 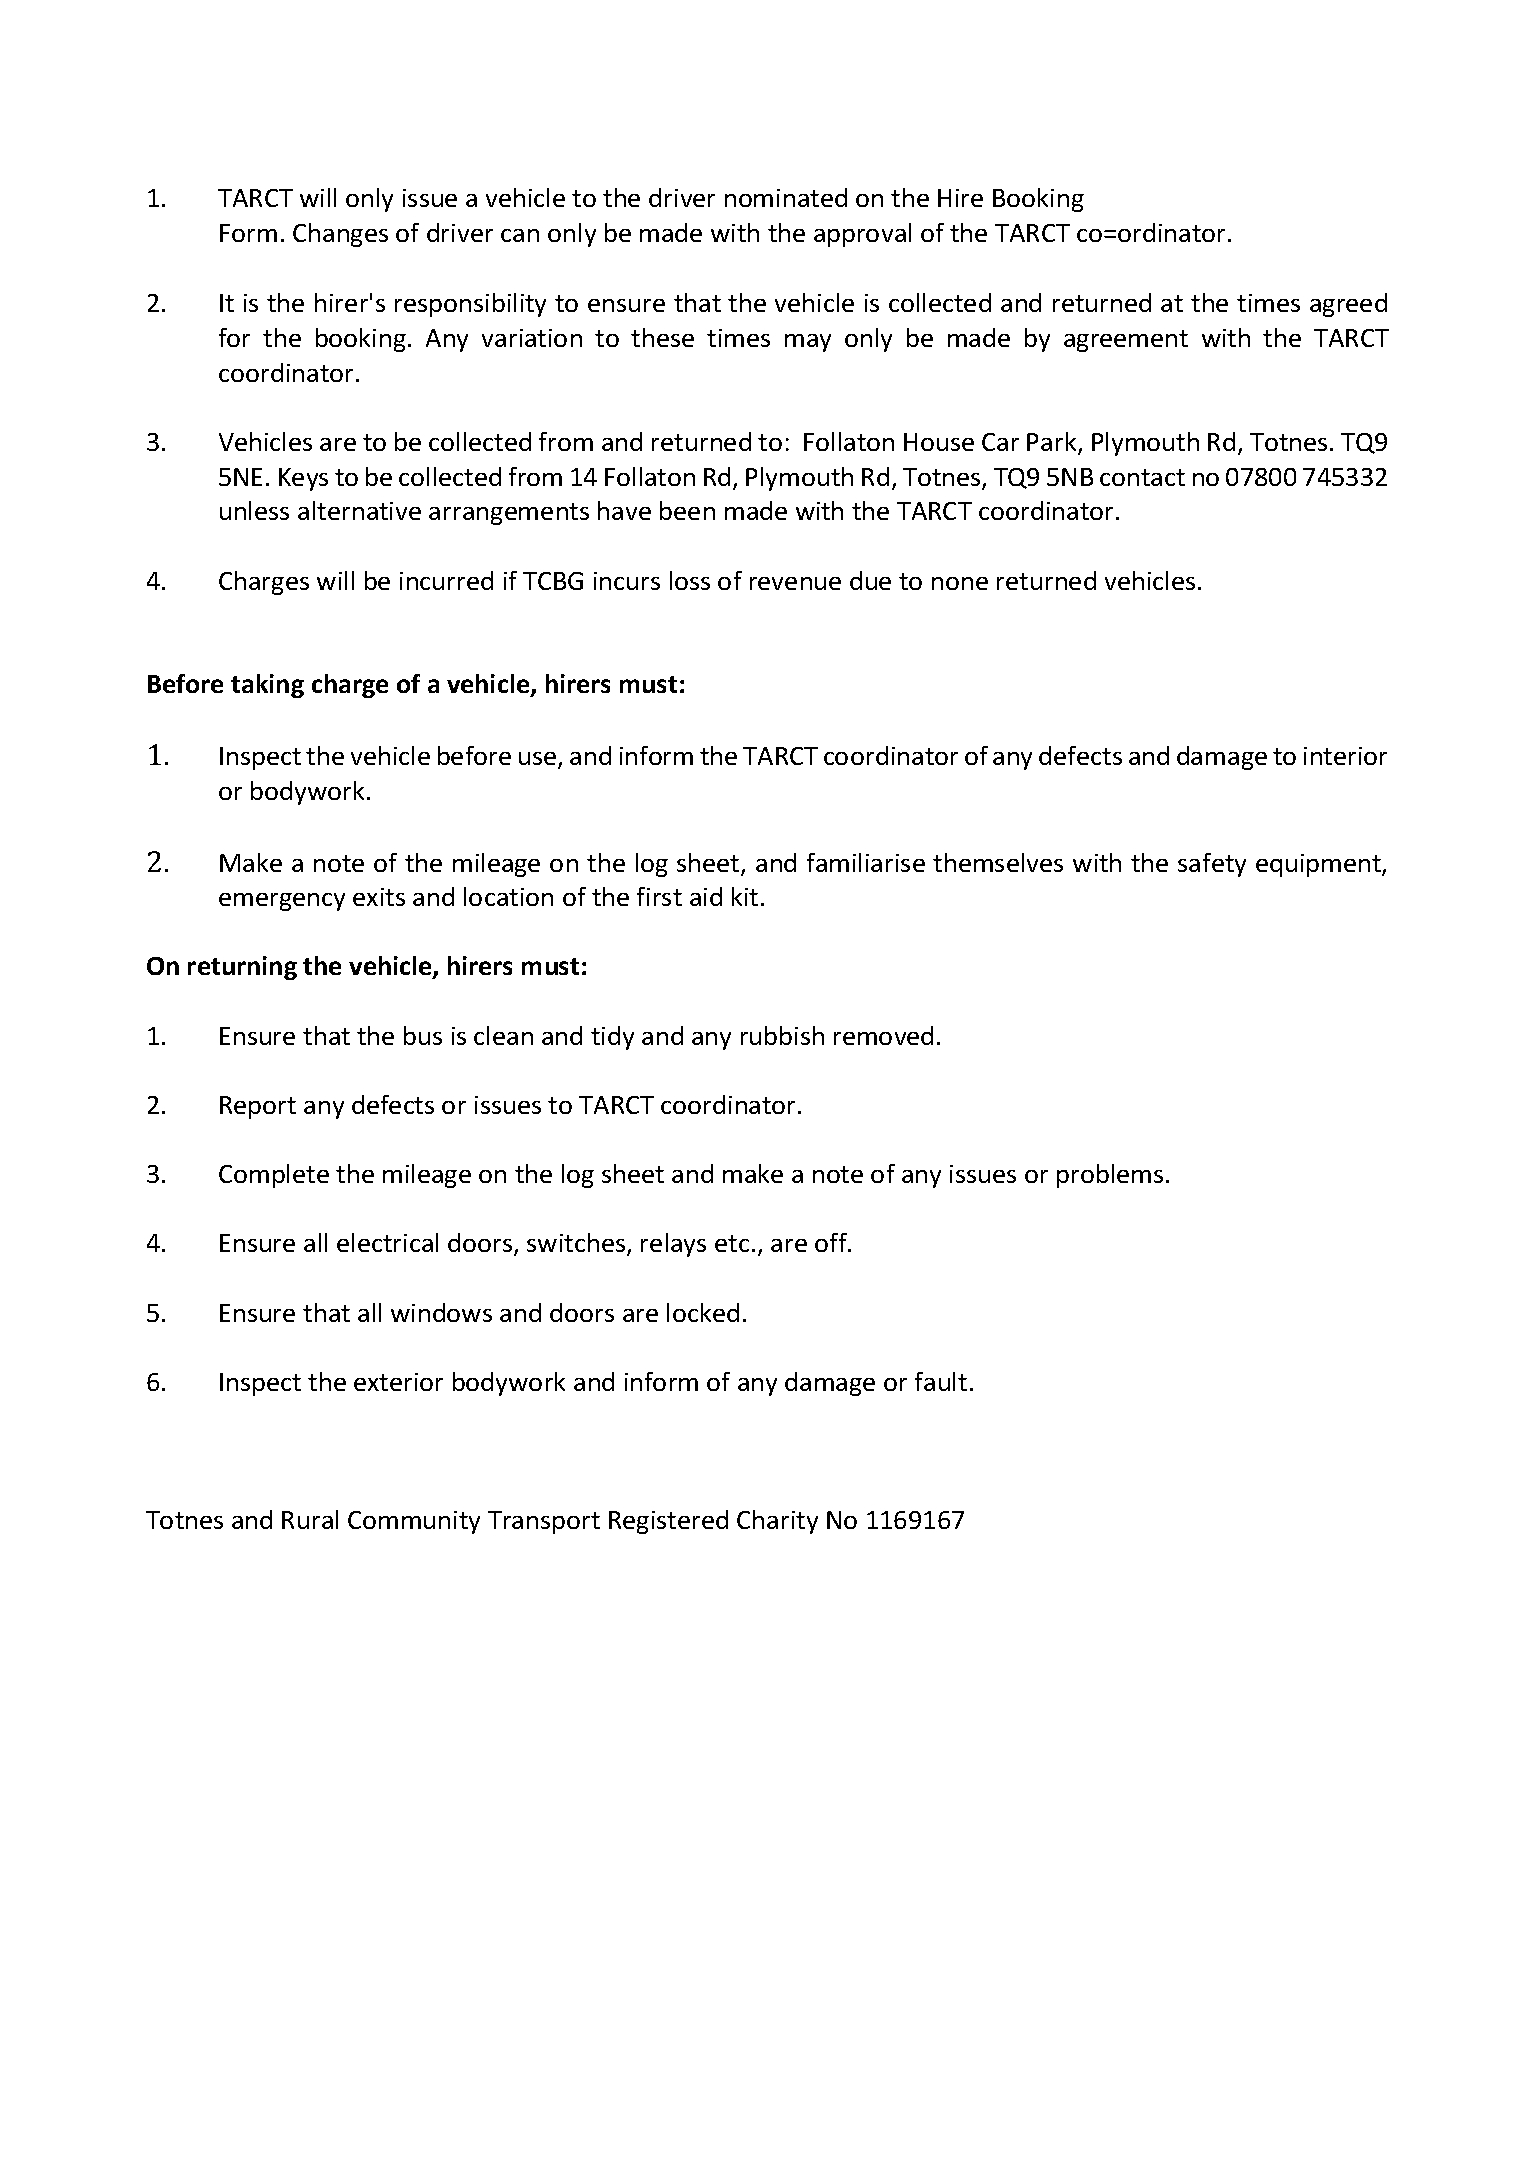 I want to click on Community, so click(x=414, y=1522).
